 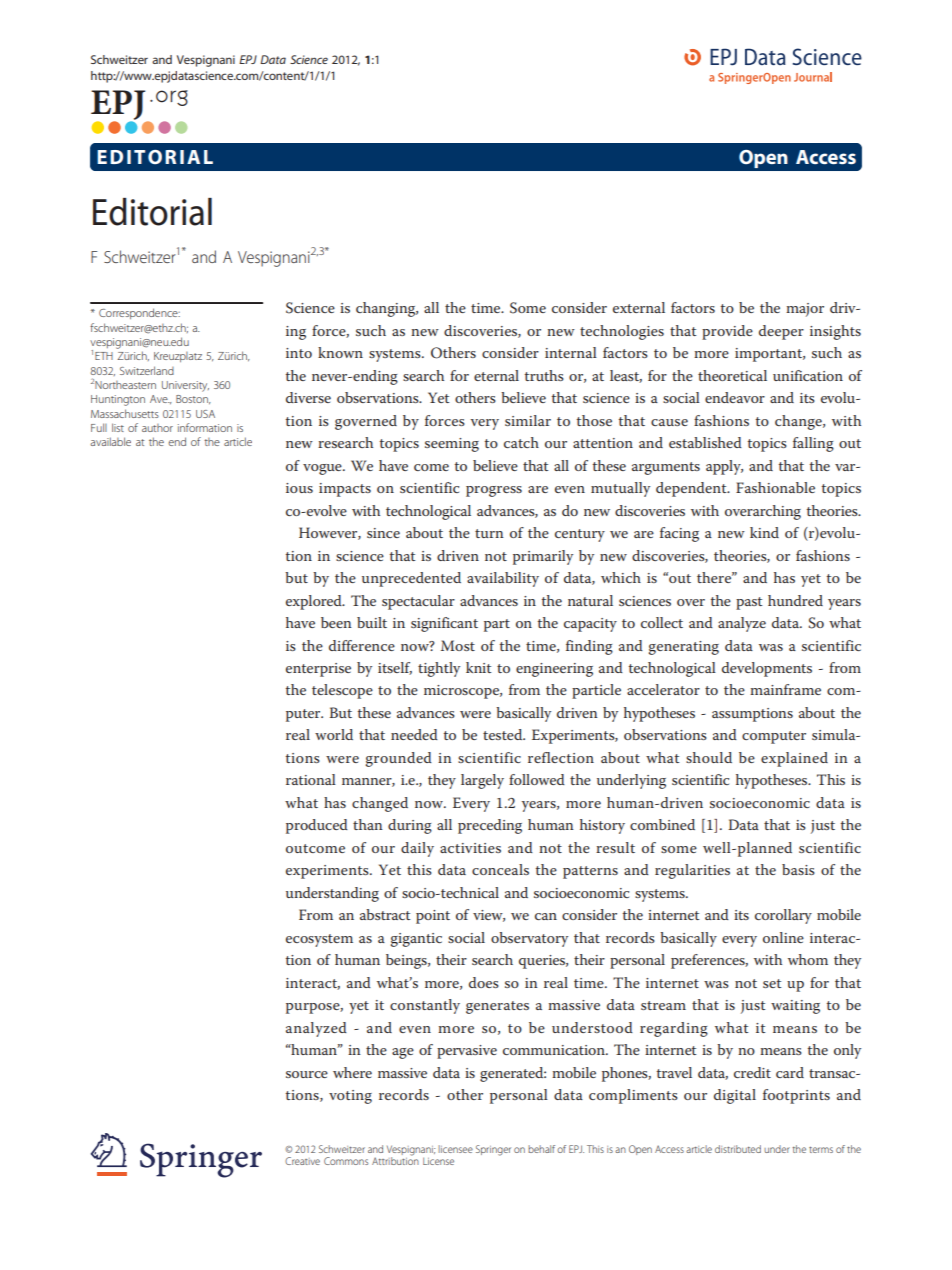 What do you see at coordinates (493, 1150) in the page?
I see `Springer` at bounding box center [493, 1150].
